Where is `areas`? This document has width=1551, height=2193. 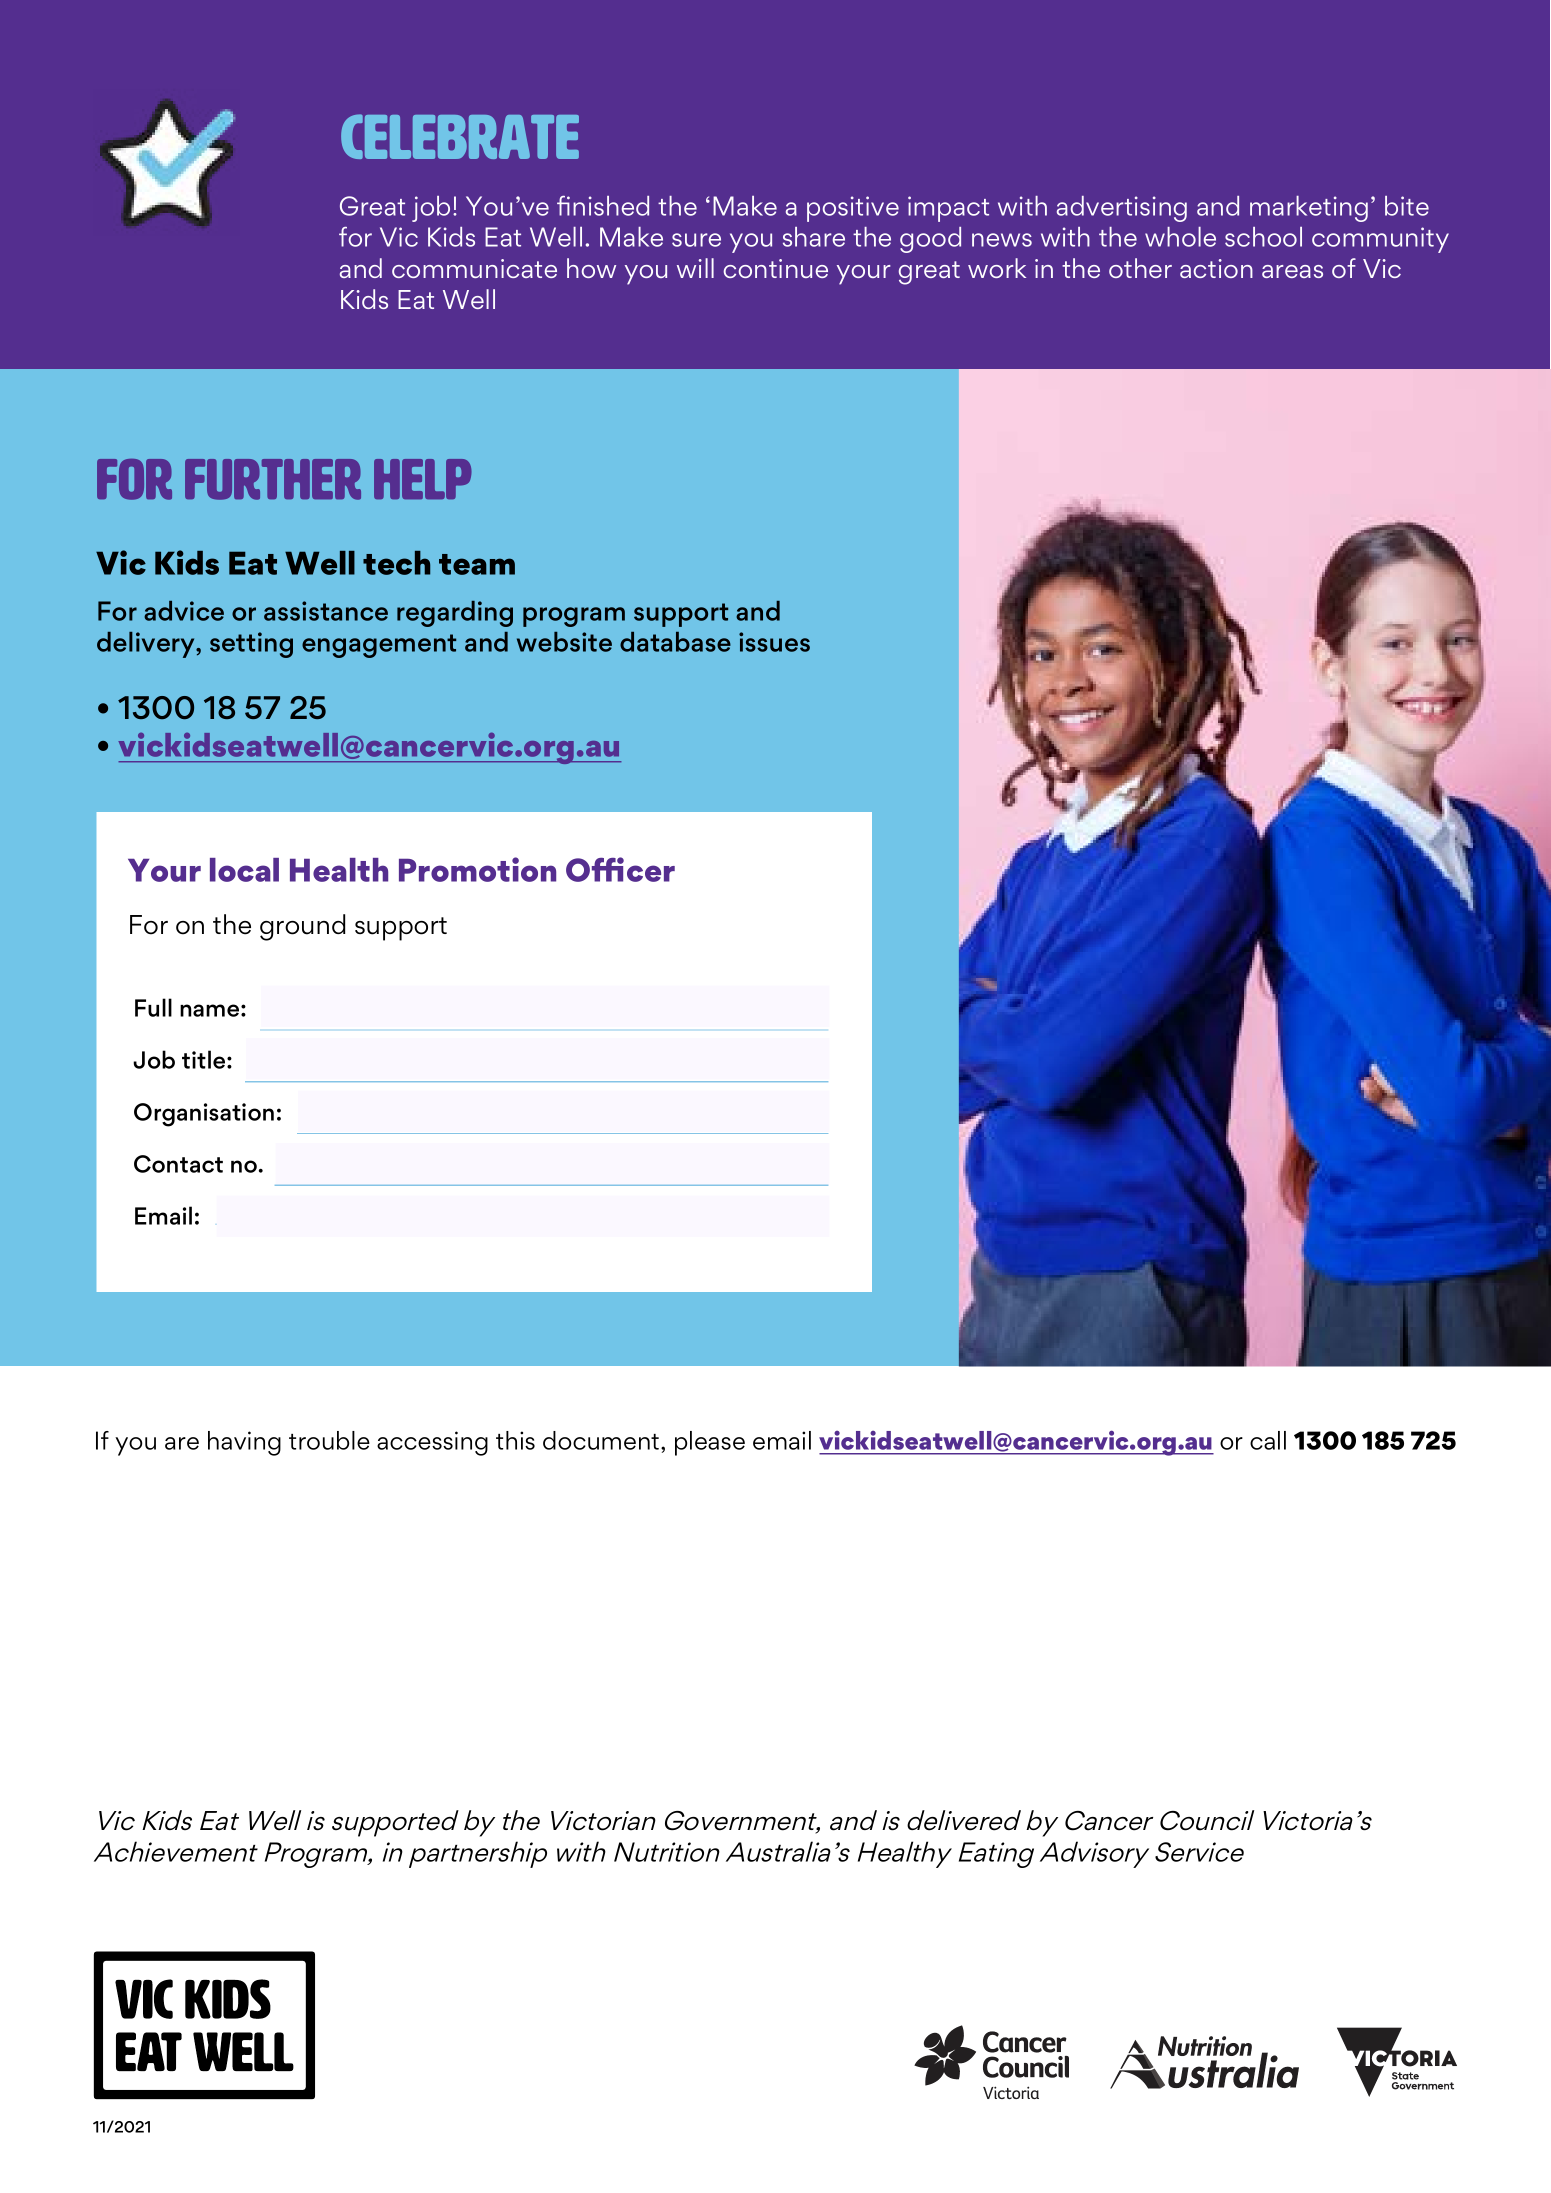
areas is located at coordinates (1292, 271).
